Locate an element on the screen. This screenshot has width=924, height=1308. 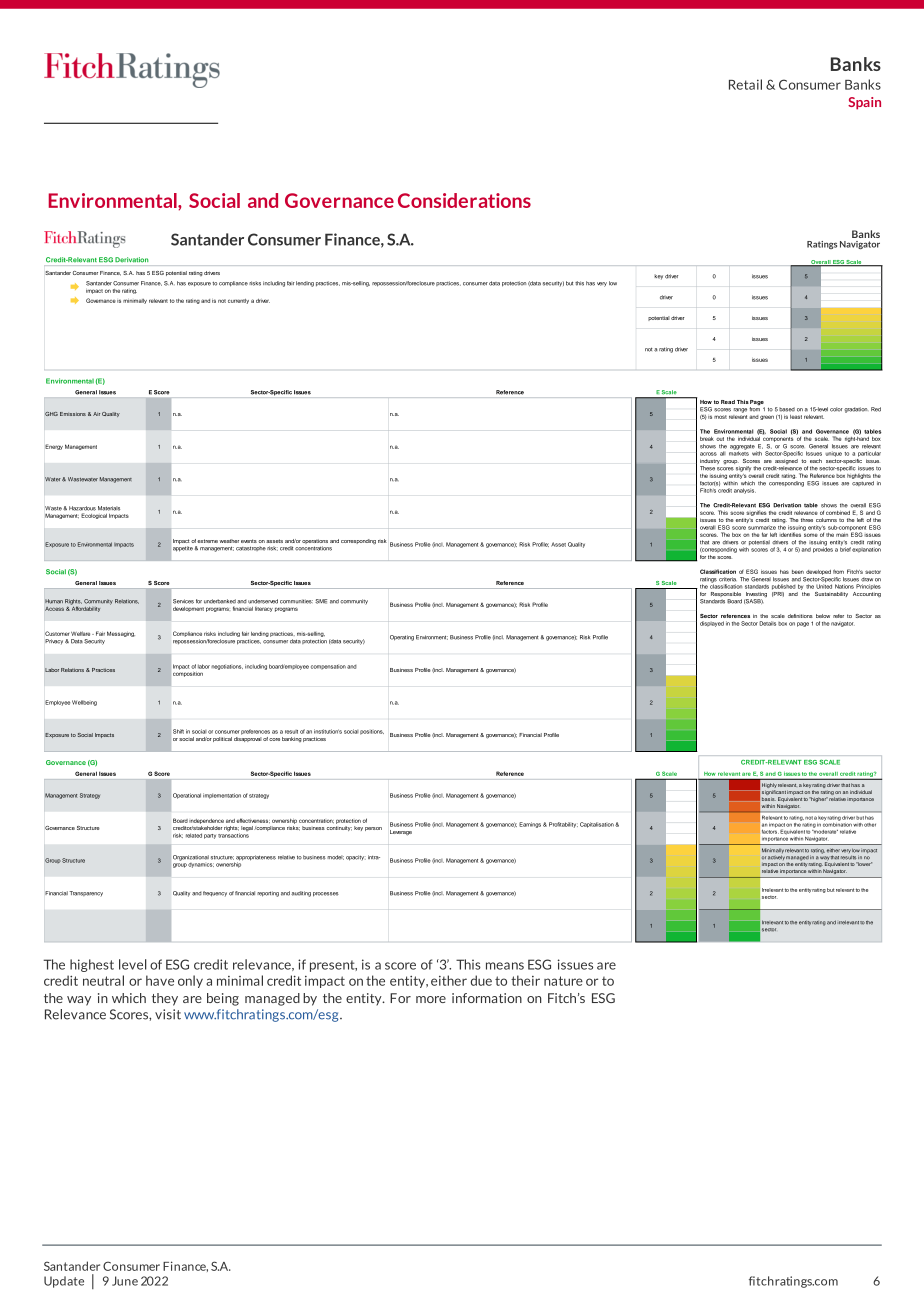
nature is located at coordinates (563, 981).
